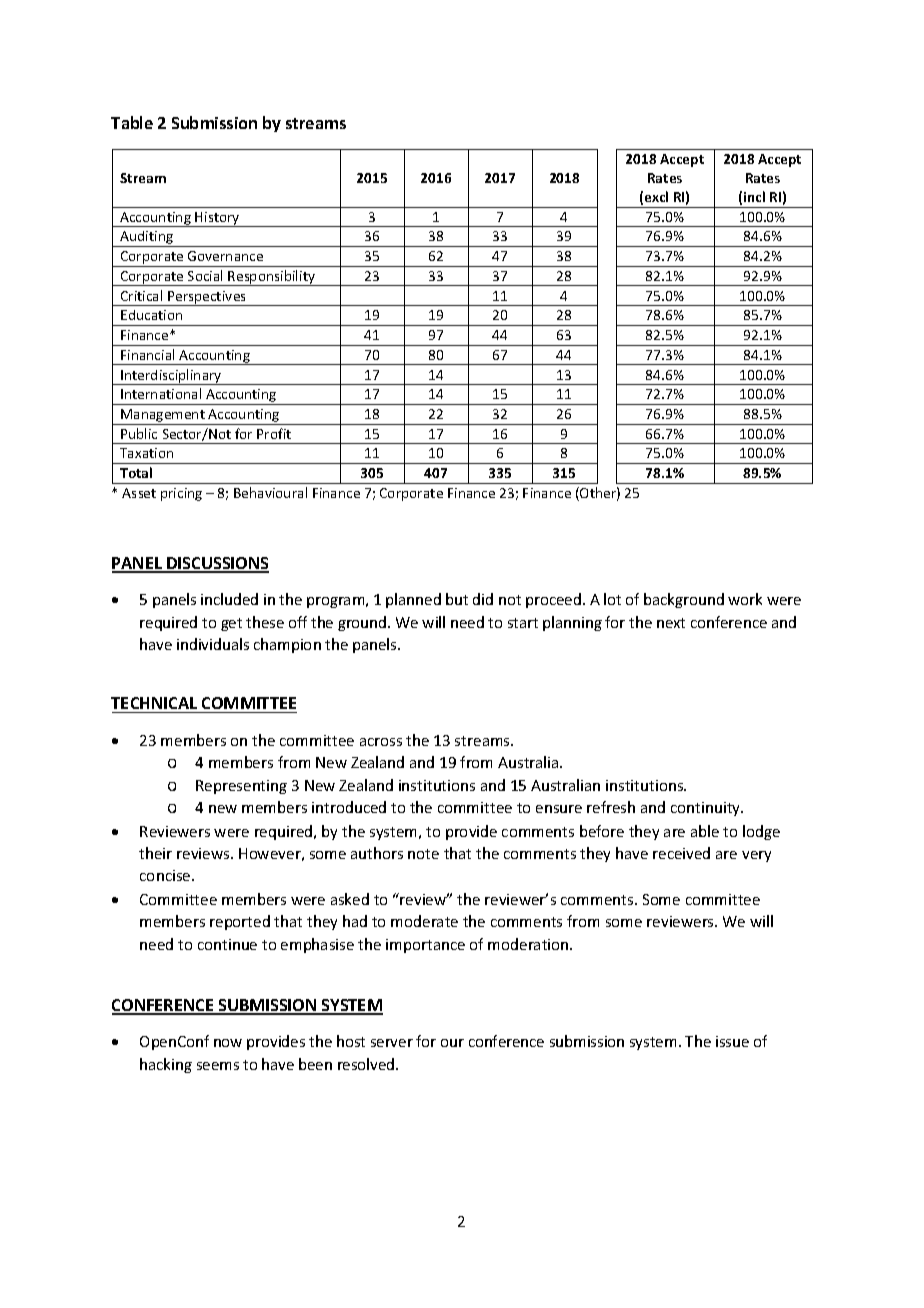 Image resolution: width=924 pixels, height=1308 pixels. What do you see at coordinates (228, 1043) in the screenshot?
I see `now` at bounding box center [228, 1043].
